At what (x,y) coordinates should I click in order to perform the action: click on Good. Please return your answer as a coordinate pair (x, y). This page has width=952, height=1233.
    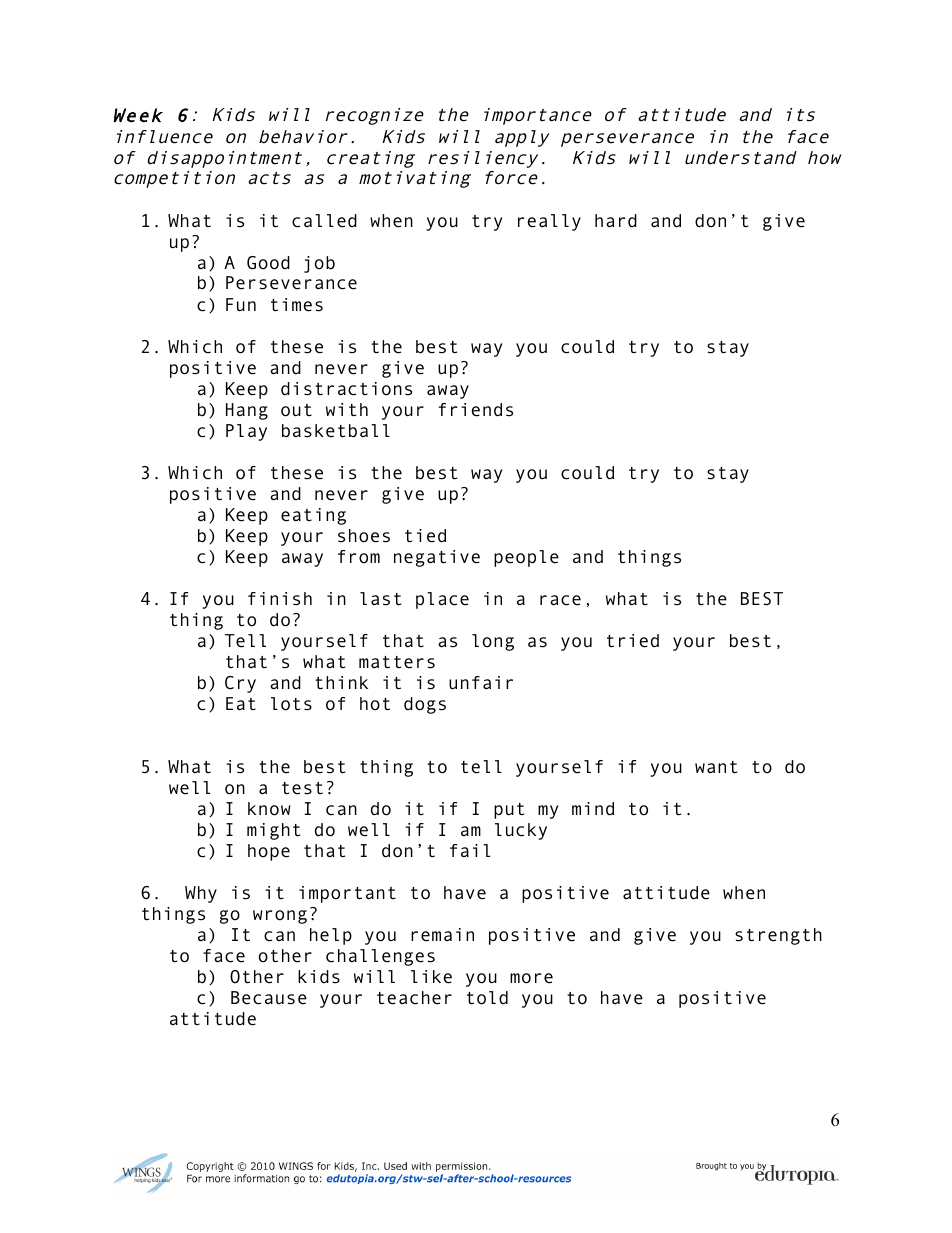
    Looking at the image, I should click on (268, 263).
